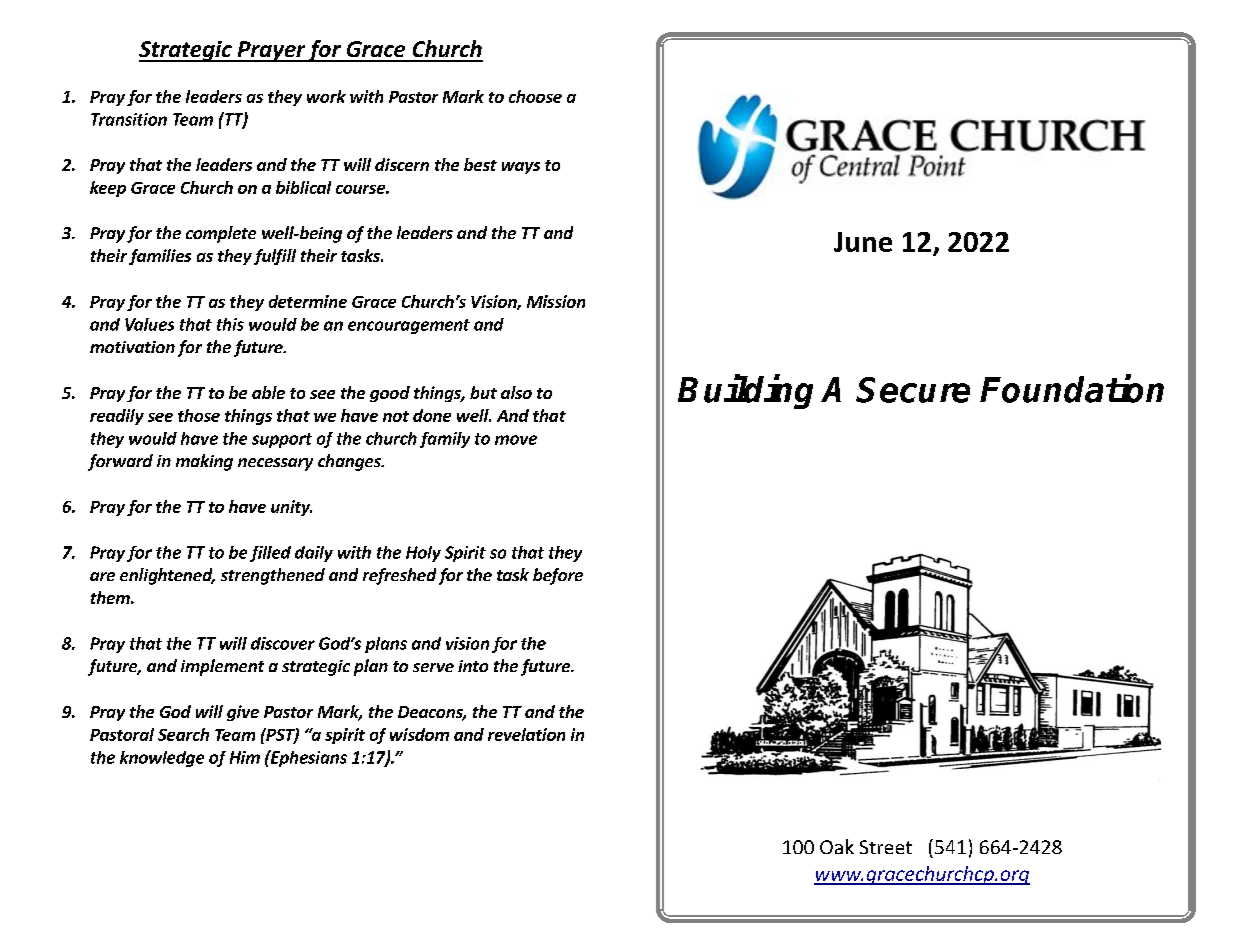  Describe the element at coordinates (222, 667) in the document. I see `implement` at that location.
